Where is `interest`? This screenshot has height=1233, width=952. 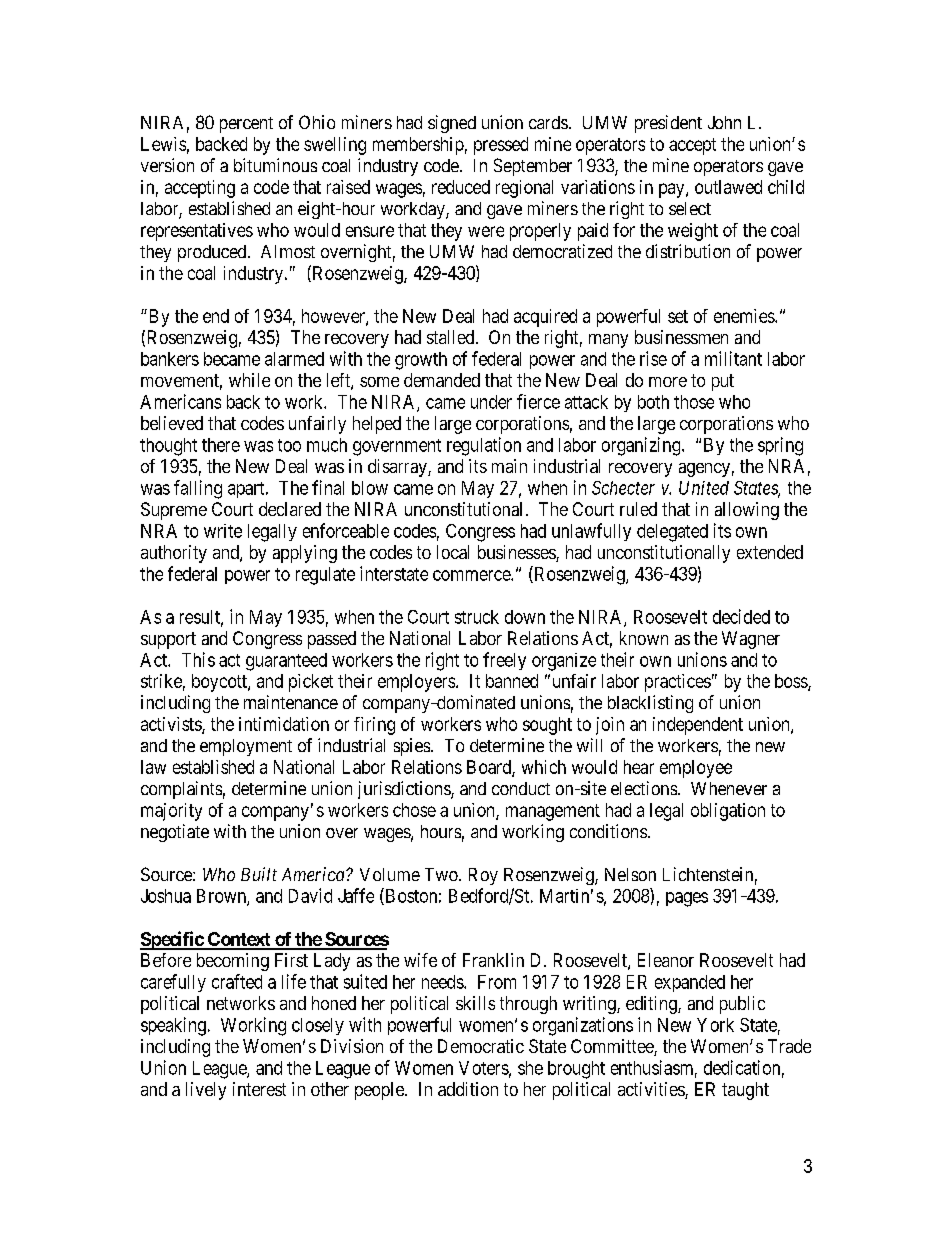 interest is located at coordinates (259, 1089).
